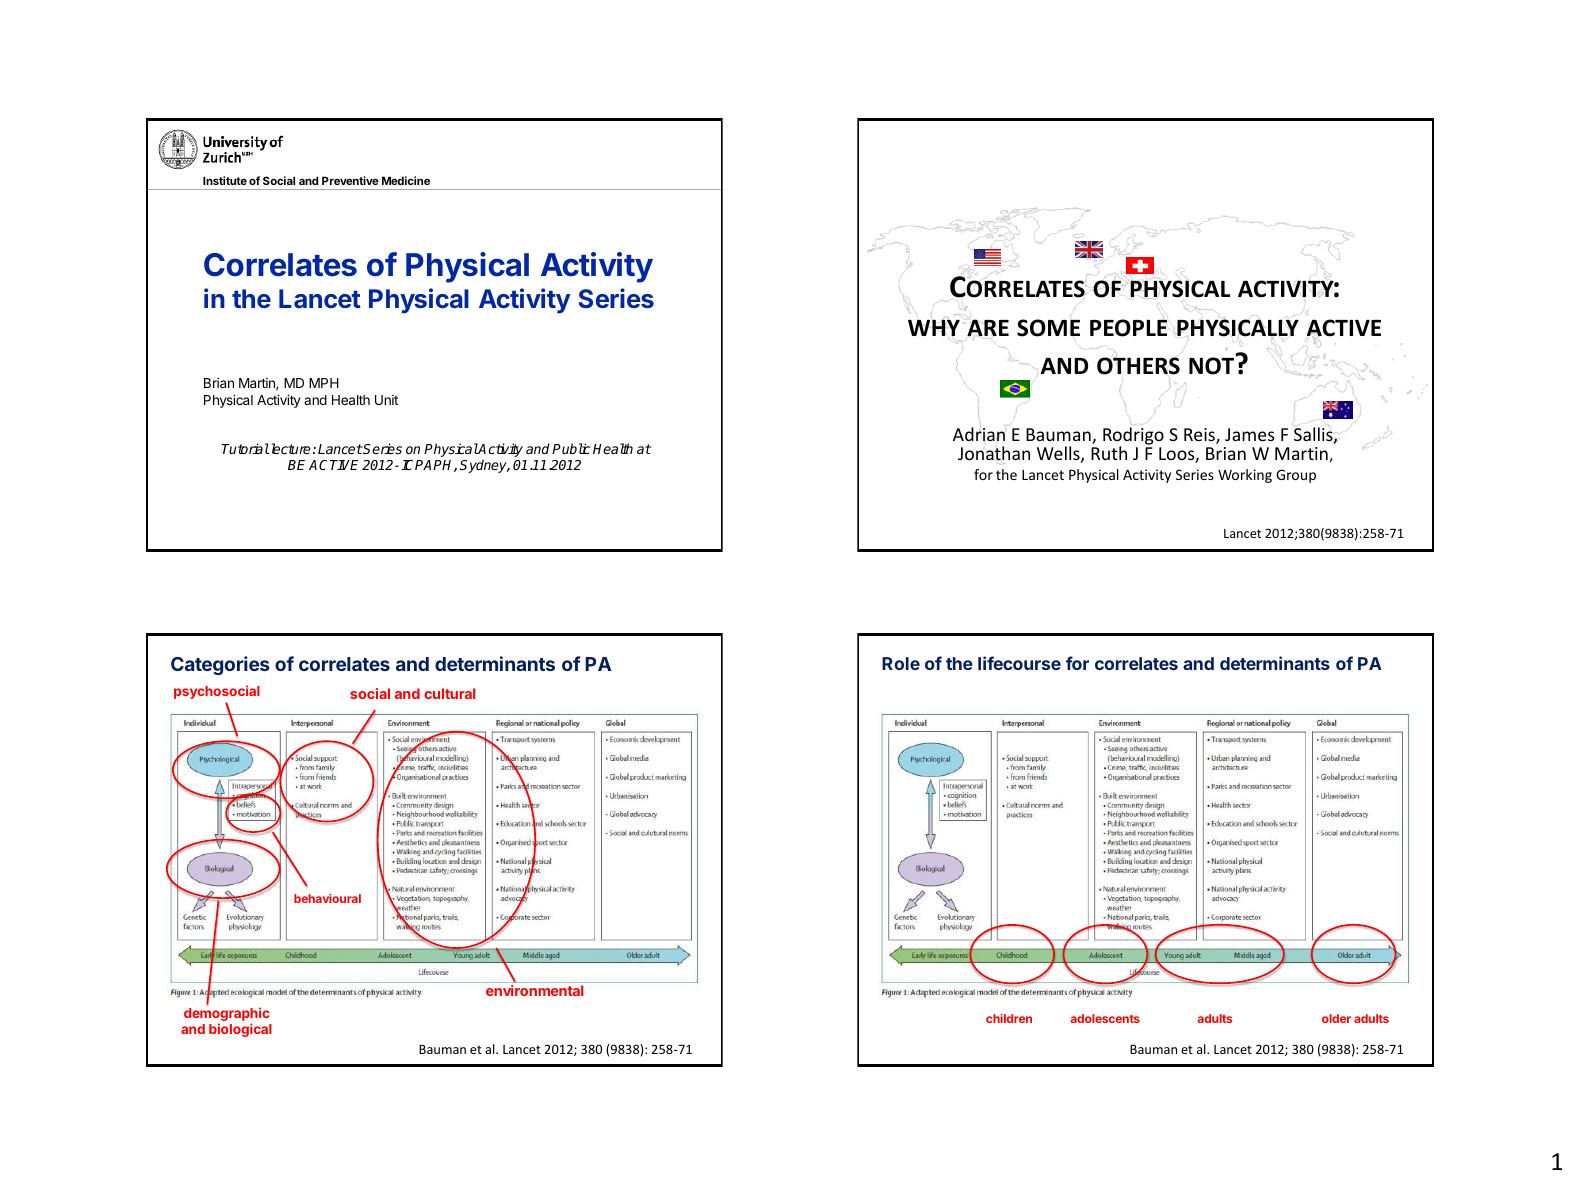  I want to click on Preventive, so click(350, 180).
